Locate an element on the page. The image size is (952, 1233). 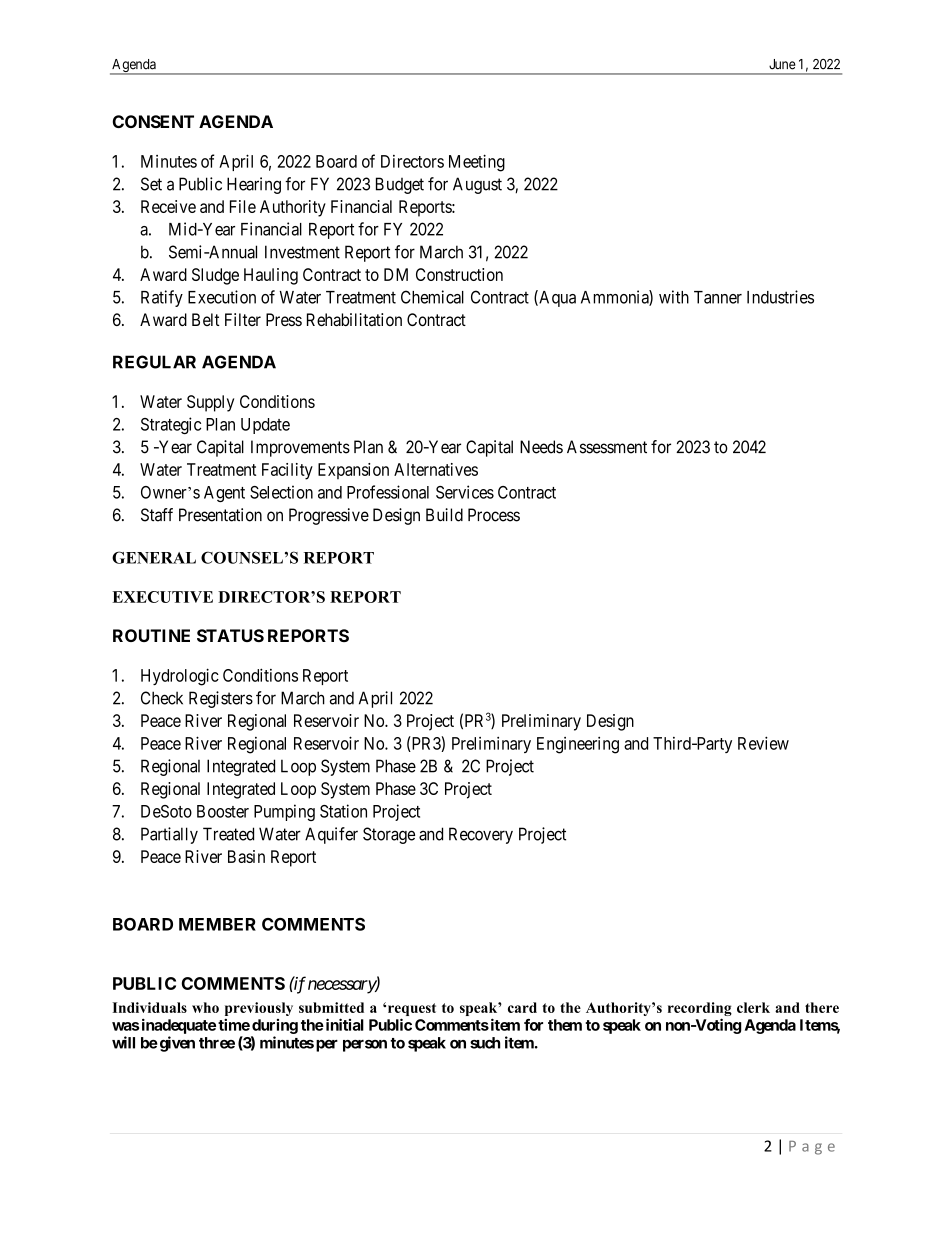
Process is located at coordinates (494, 515).
